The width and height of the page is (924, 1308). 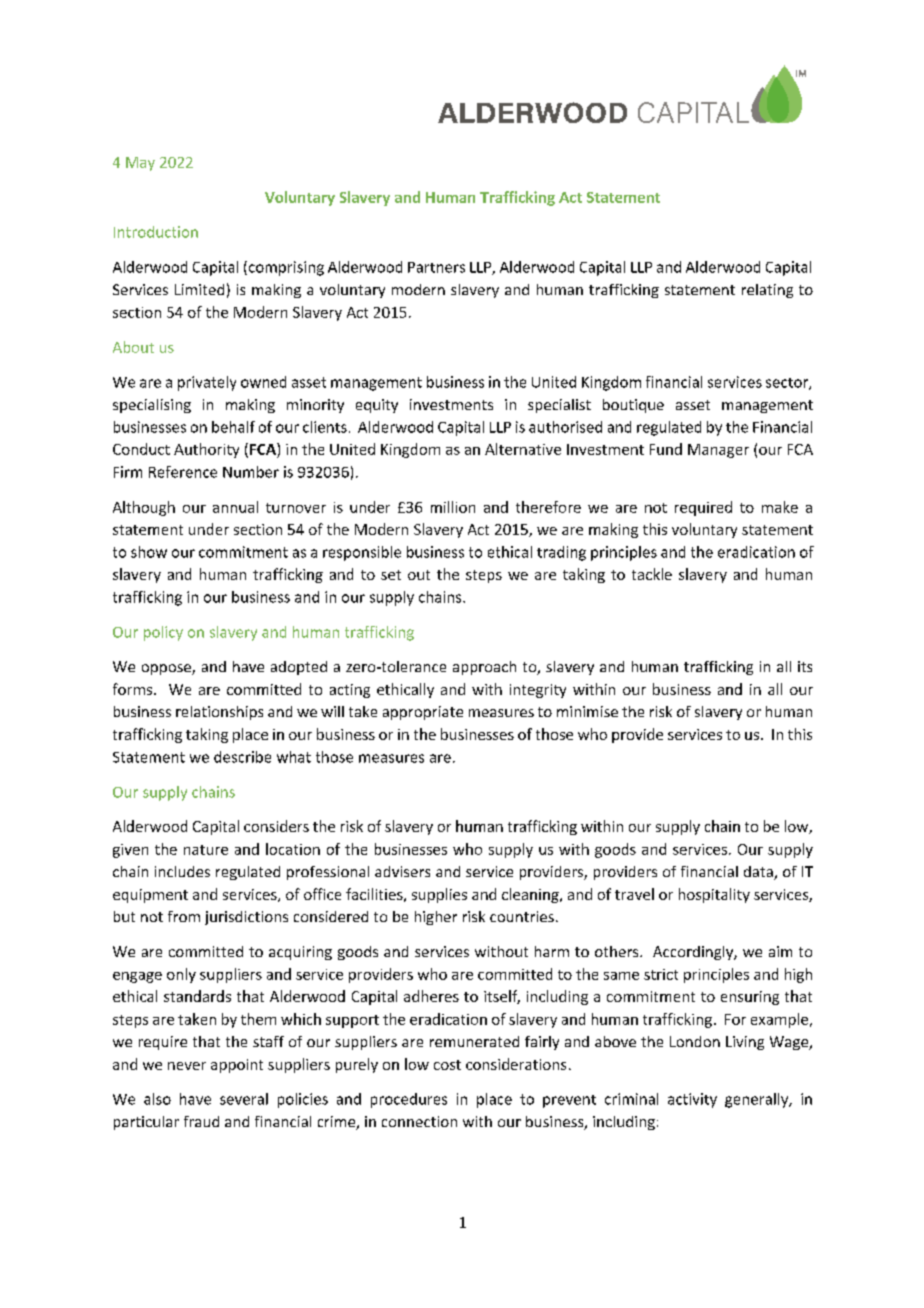 I want to click on Partners, so click(x=436, y=267).
